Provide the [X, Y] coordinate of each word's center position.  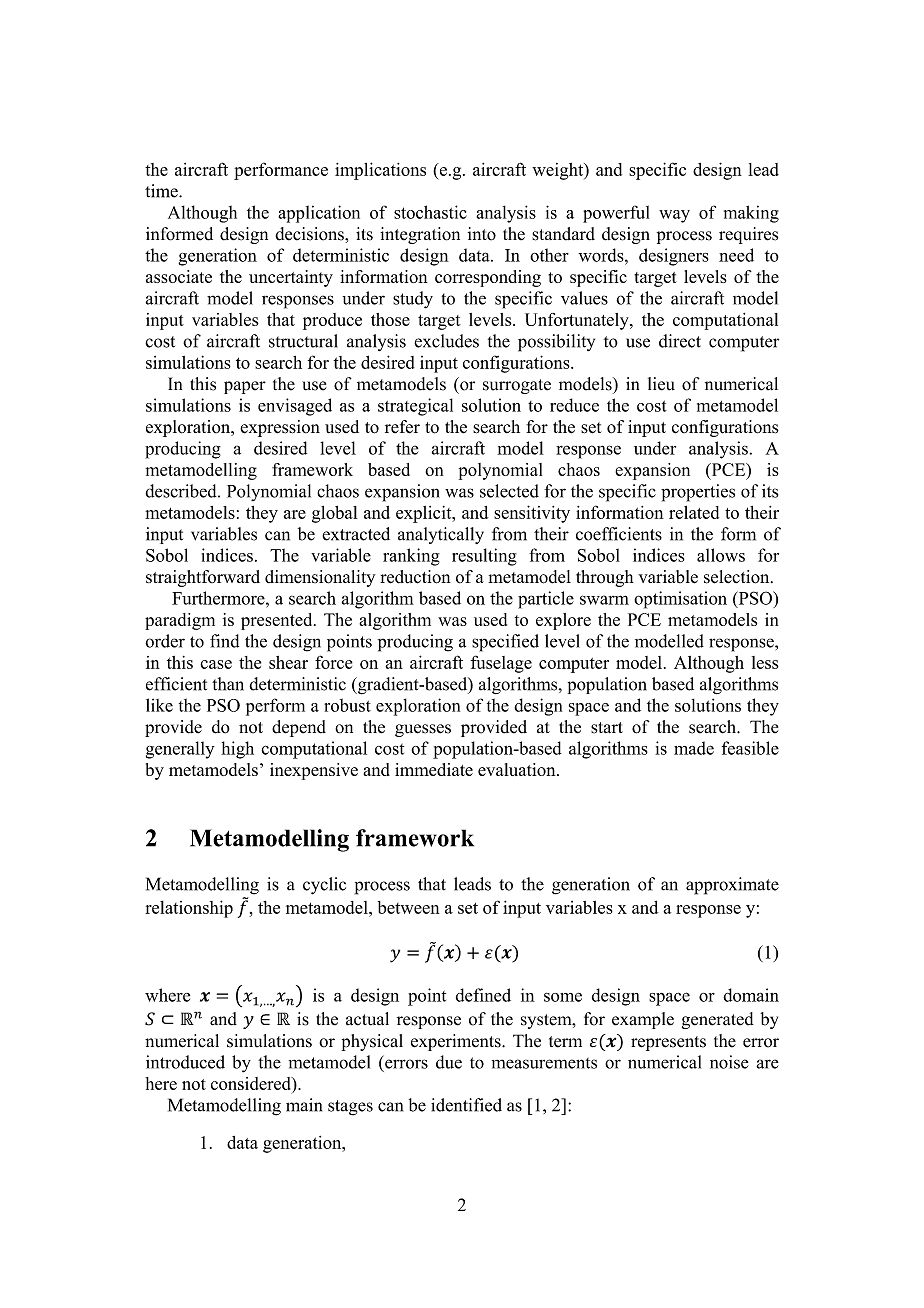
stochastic [430, 212]
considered [252, 1083]
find [224, 641]
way [674, 216]
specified [505, 643]
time [162, 191]
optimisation [680, 600]
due [449, 1062]
